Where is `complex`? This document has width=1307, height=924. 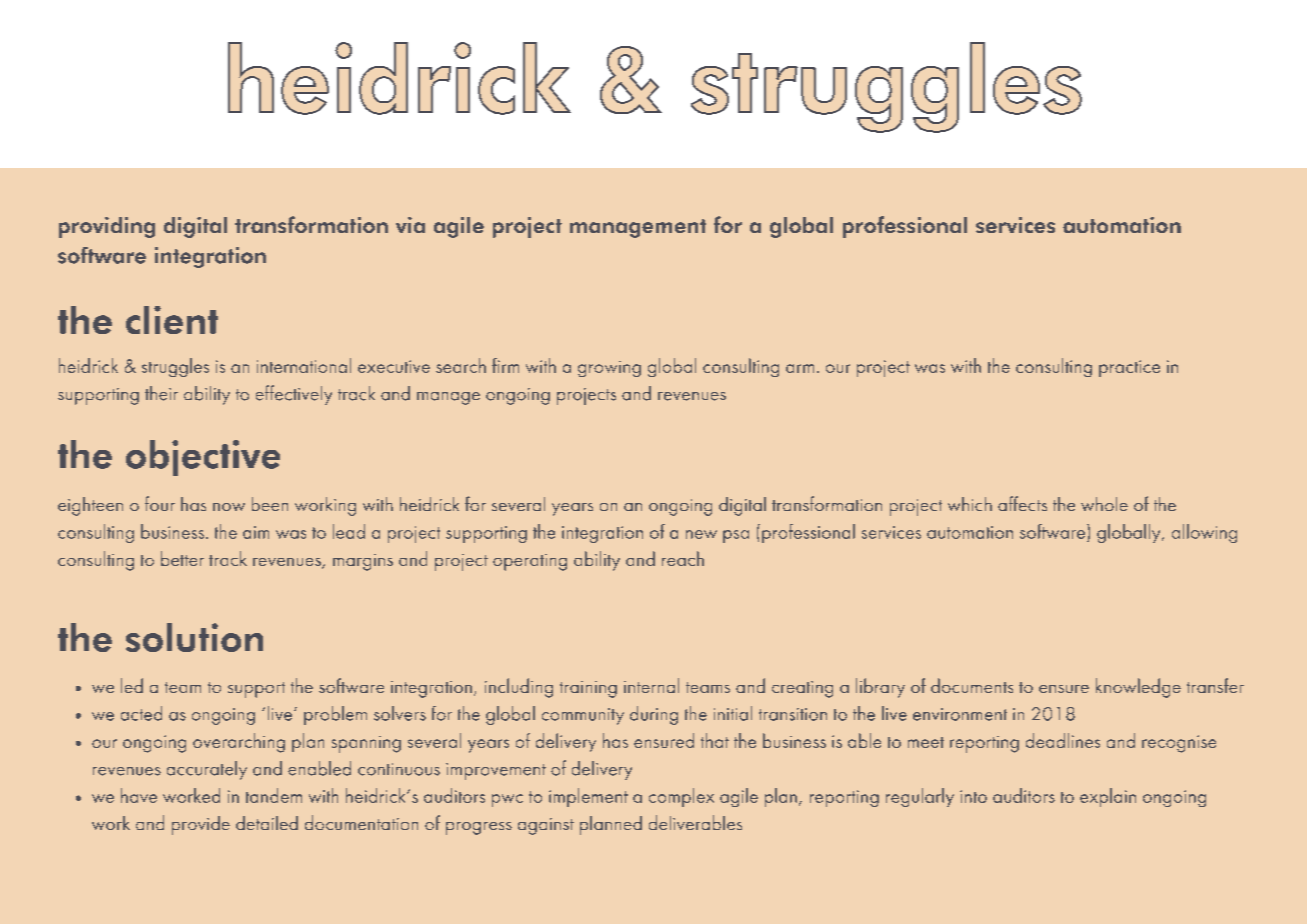
complex is located at coordinates (681, 797).
